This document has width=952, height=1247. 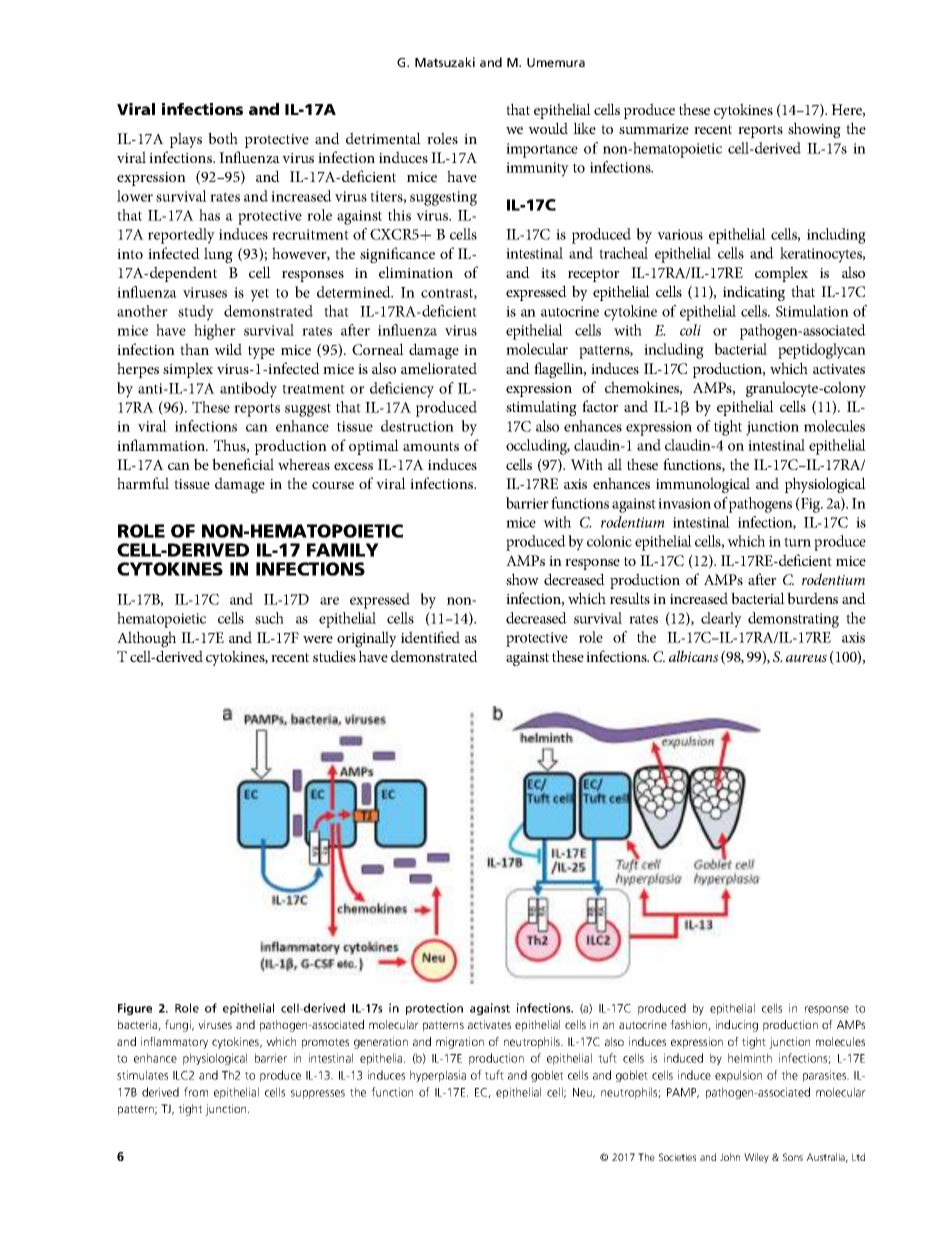 I want to click on from, so click(x=196, y=1092).
